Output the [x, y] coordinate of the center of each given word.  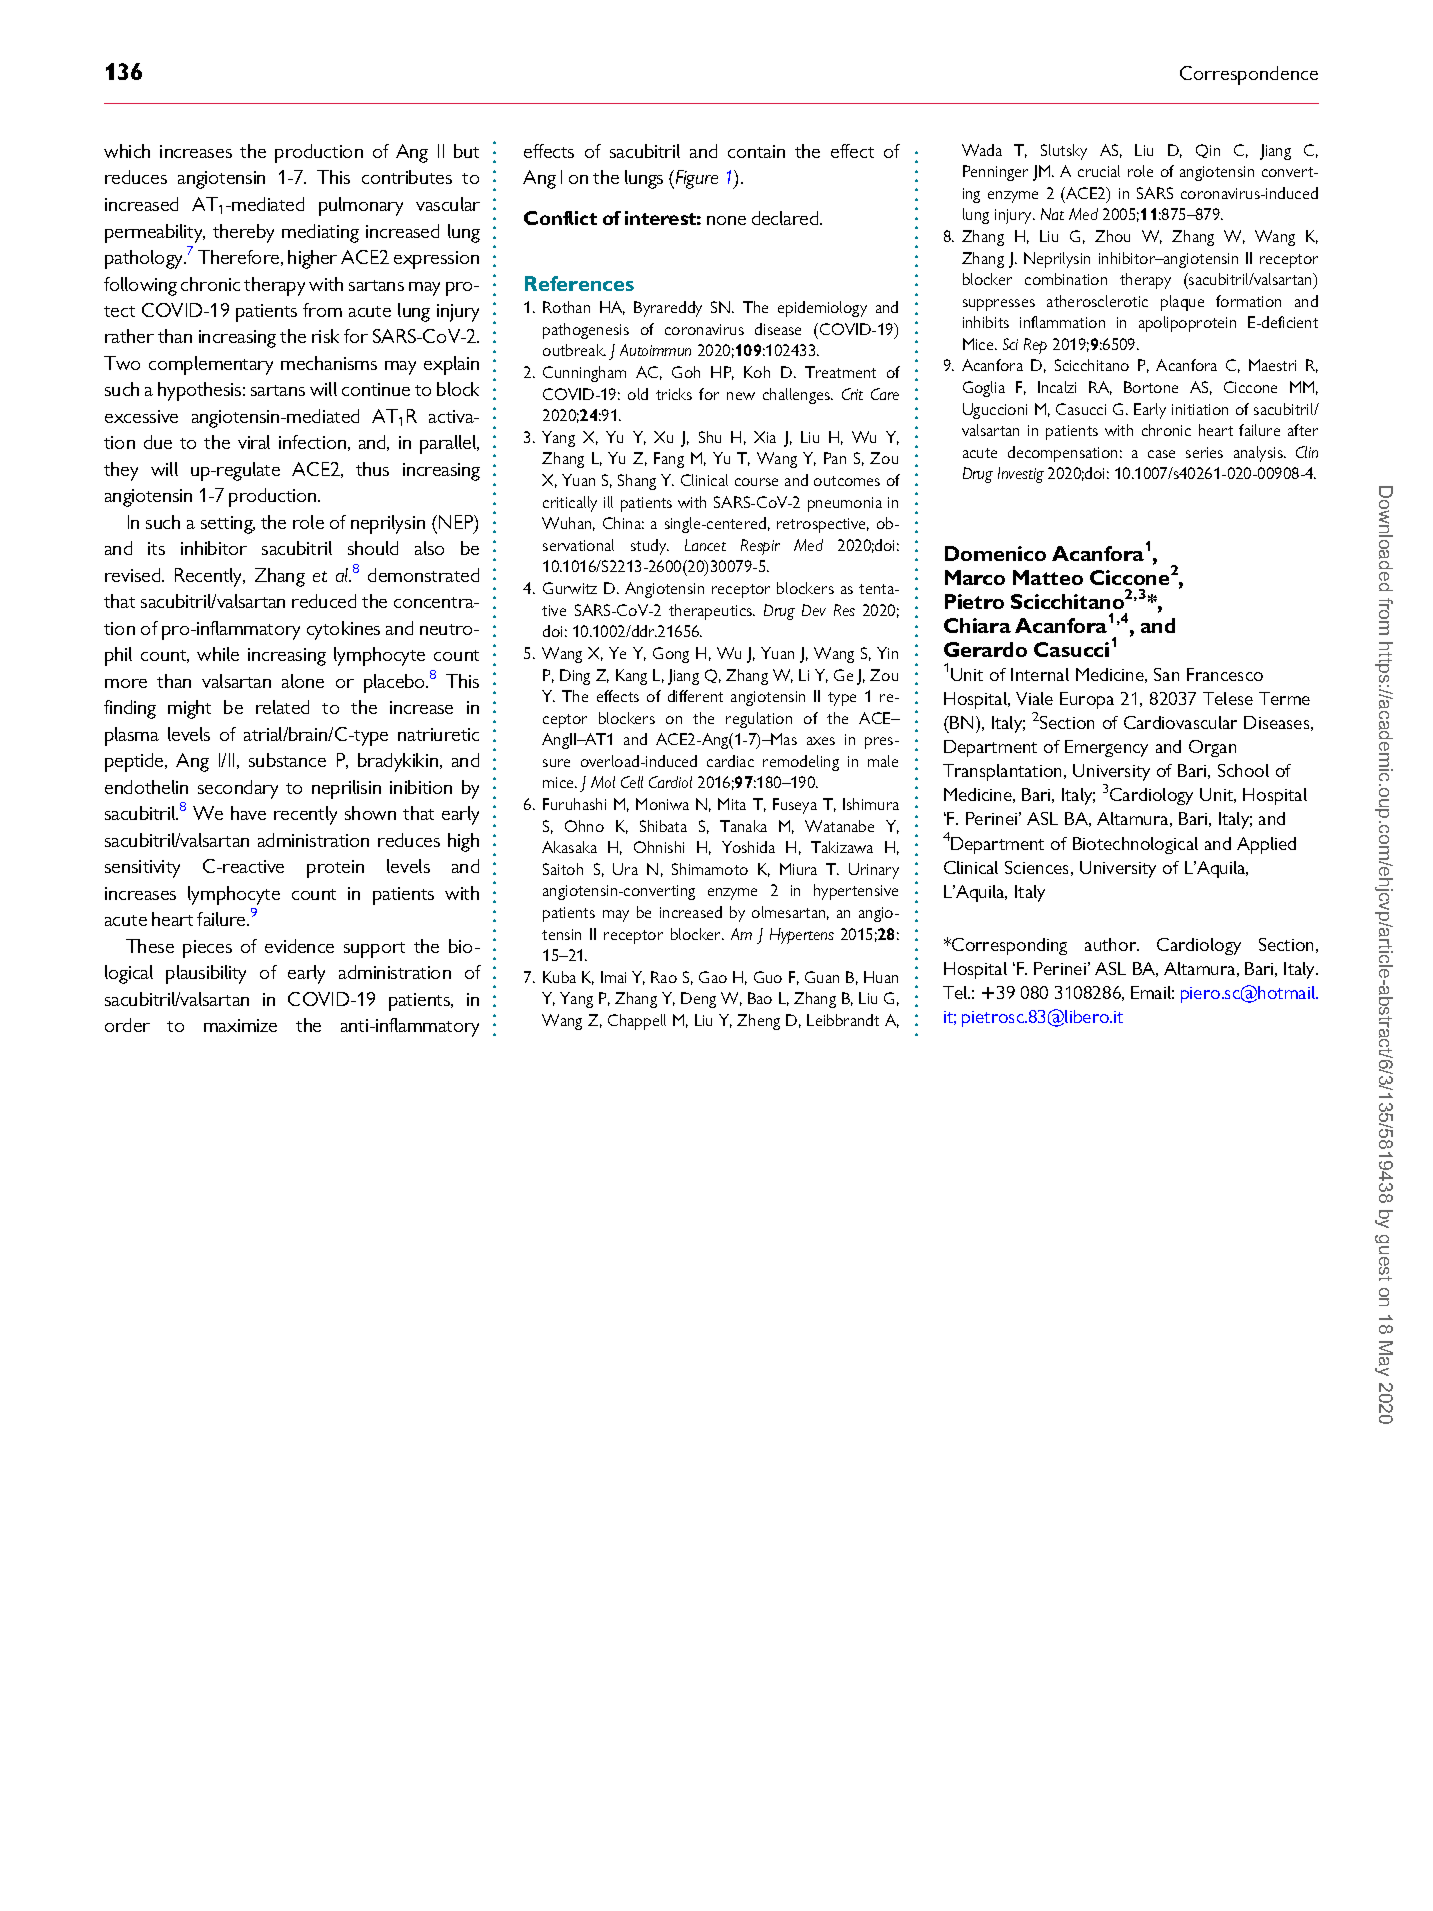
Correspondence [1249, 75]
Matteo [1048, 577]
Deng [698, 1000]
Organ [1212, 748]
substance [287, 760]
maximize [240, 1025]
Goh [686, 372]
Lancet [705, 545]
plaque [1182, 303]
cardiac [730, 761]
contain [756, 151]
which [127, 151]
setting [228, 525]
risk [325, 336]
